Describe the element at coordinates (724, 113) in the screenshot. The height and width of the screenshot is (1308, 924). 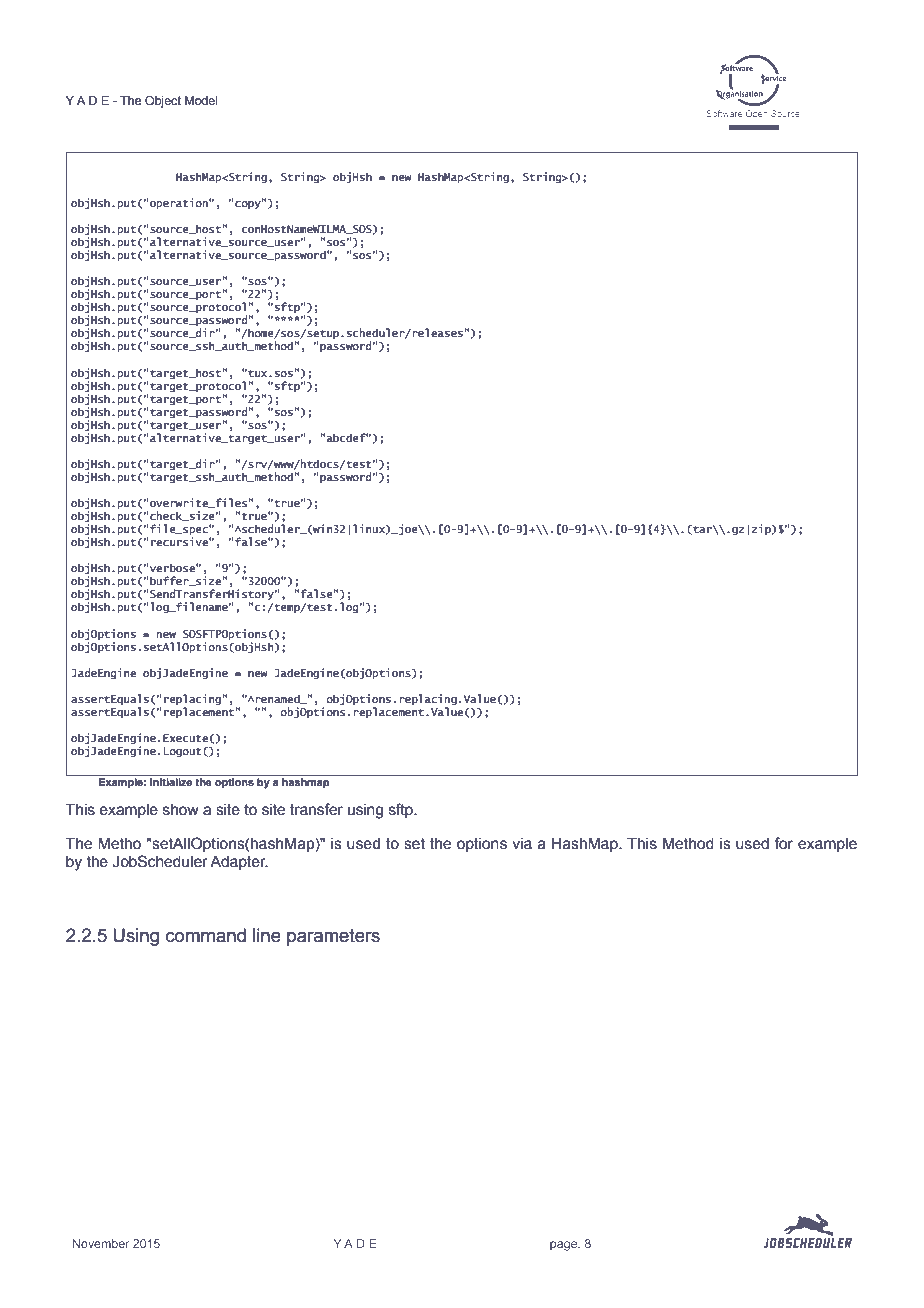
I see `Software` at that location.
